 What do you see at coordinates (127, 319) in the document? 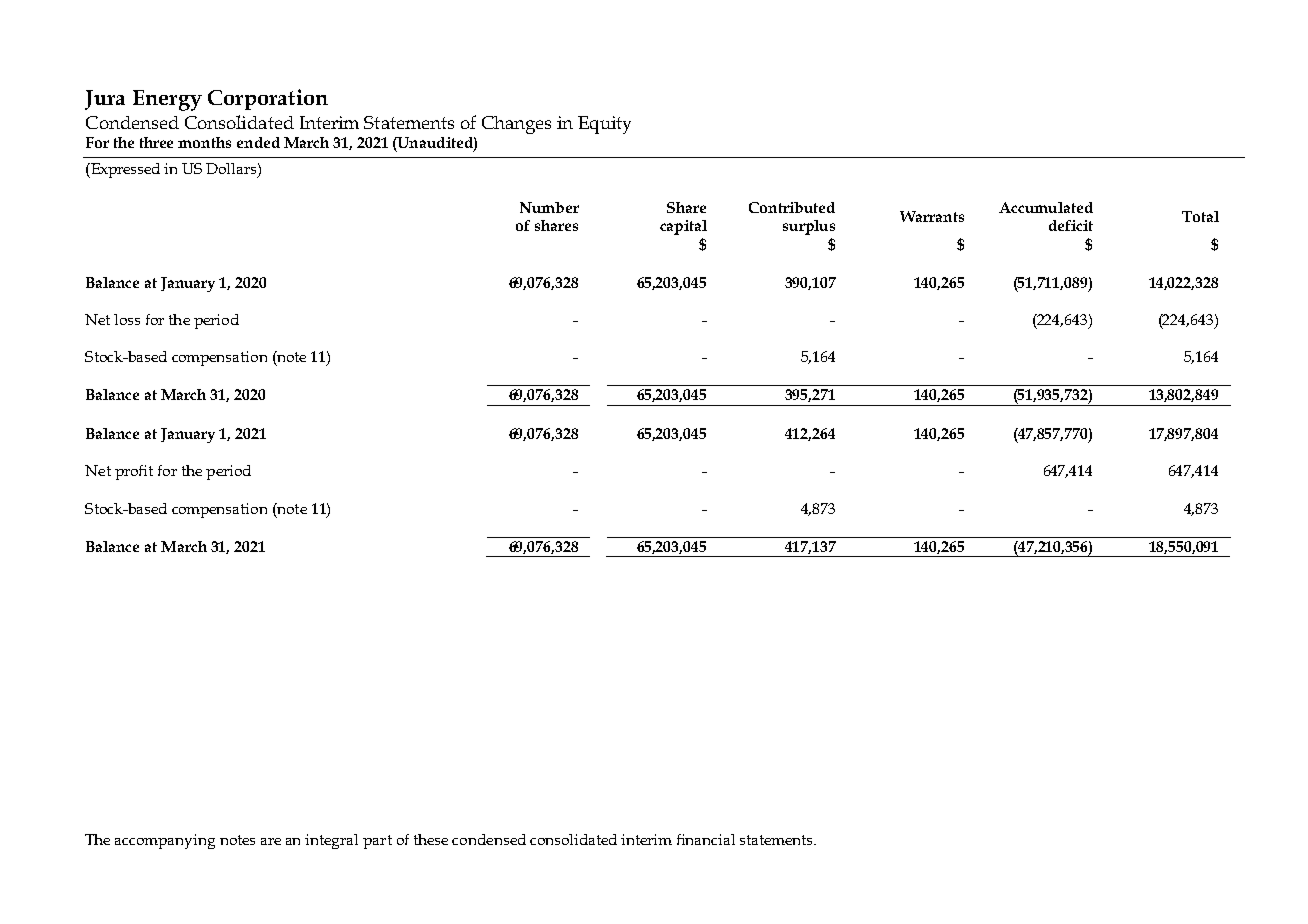
I see `loss` at bounding box center [127, 319].
